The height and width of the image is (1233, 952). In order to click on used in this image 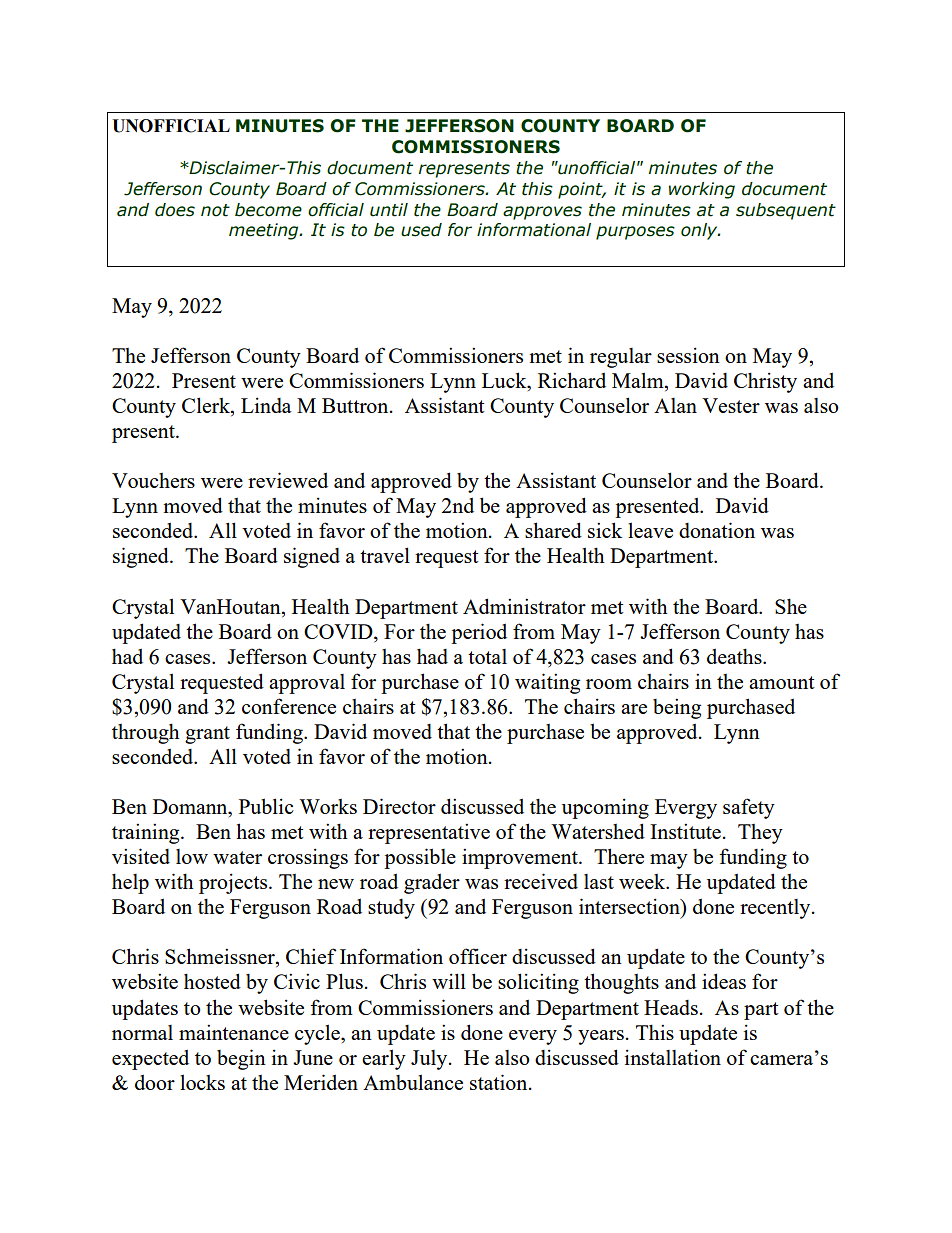, I will do `click(421, 230)`.
